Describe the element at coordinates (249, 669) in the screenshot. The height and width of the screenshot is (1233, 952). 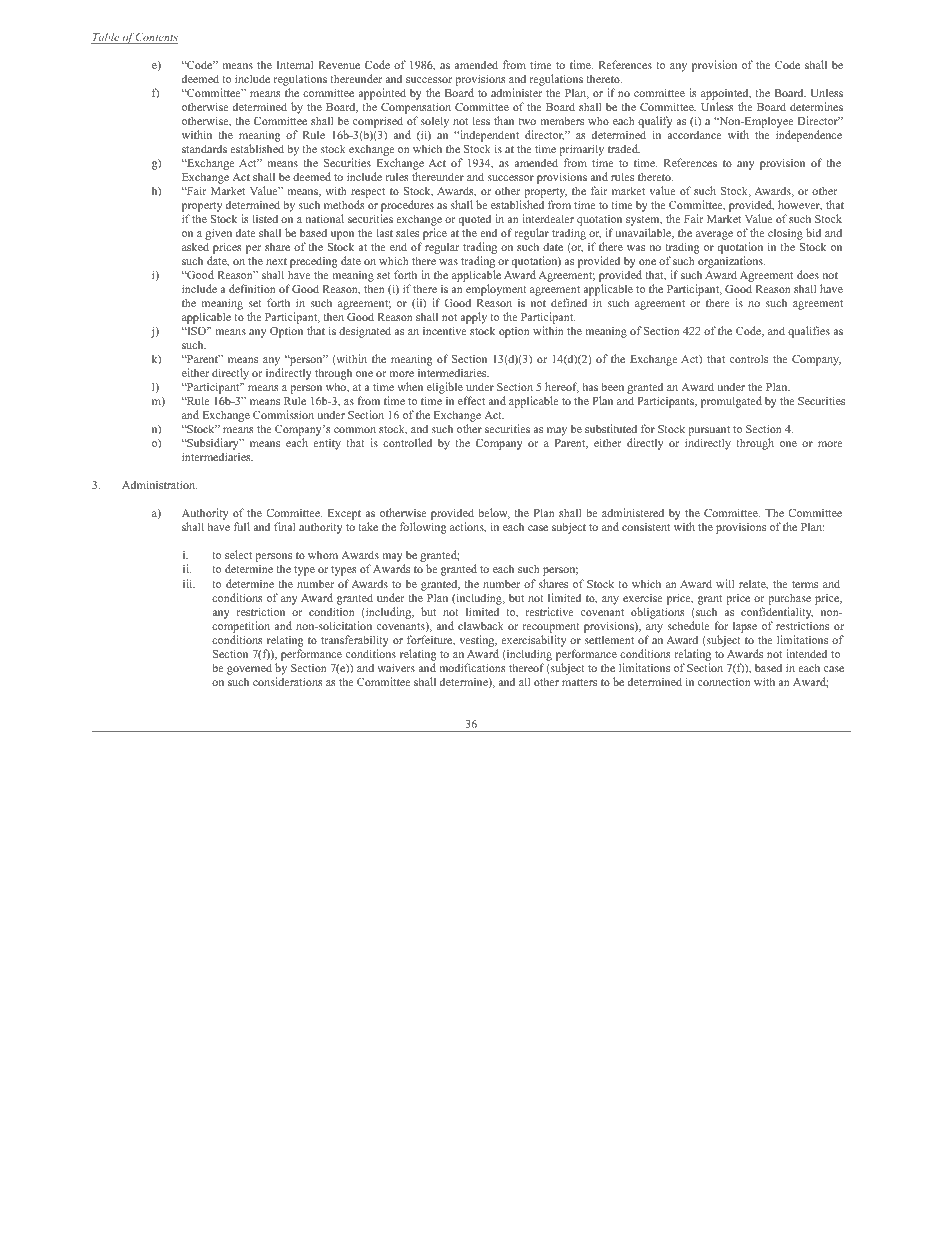
I see `governed` at that location.
